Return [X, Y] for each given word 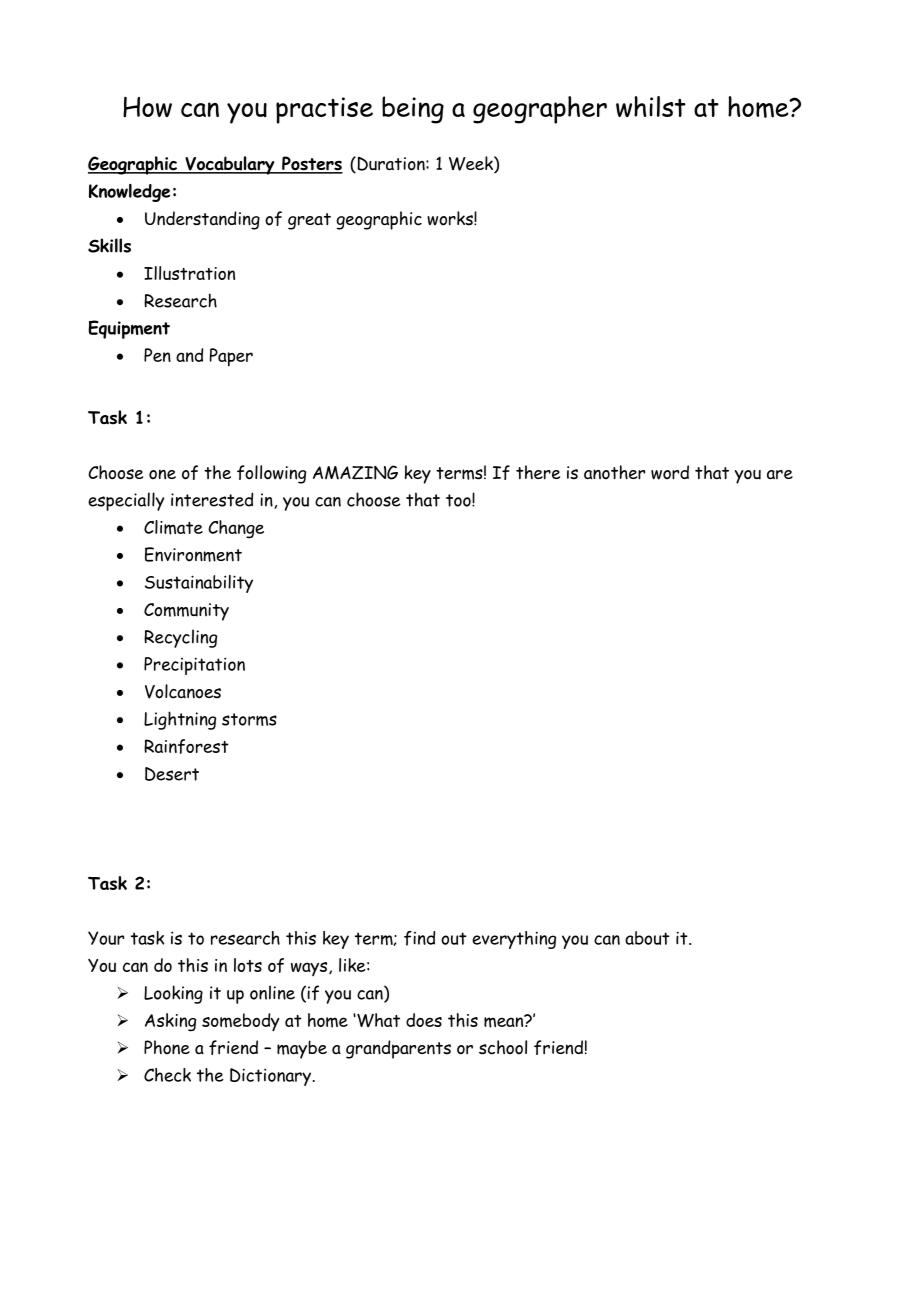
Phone [167, 1047]
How [147, 106]
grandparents [398, 1049]
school [503, 1047]
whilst [651, 106]
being [413, 110]
